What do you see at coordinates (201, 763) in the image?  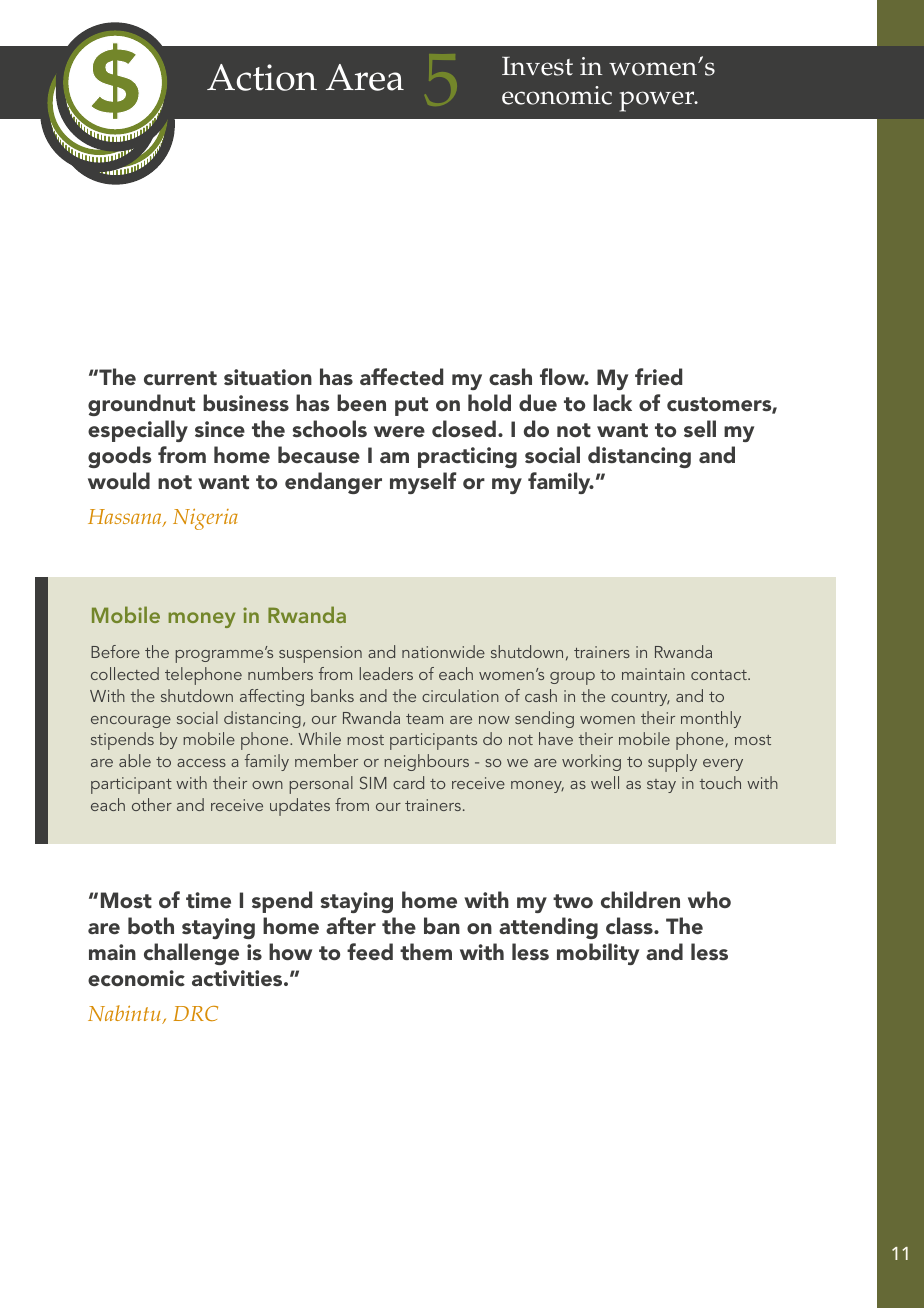 I see `access` at bounding box center [201, 763].
